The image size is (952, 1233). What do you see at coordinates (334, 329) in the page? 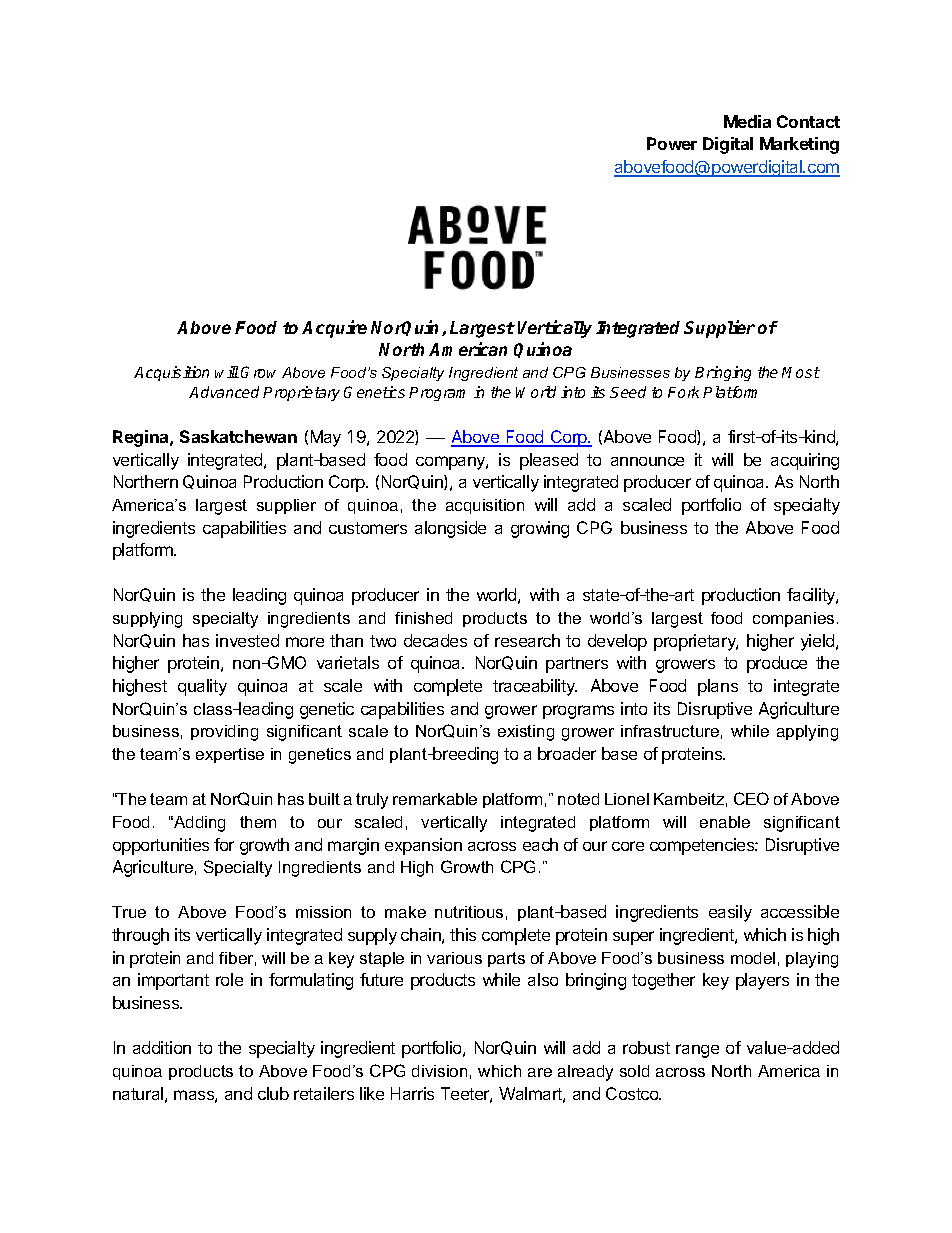
I see `Acquire` at bounding box center [334, 329].
